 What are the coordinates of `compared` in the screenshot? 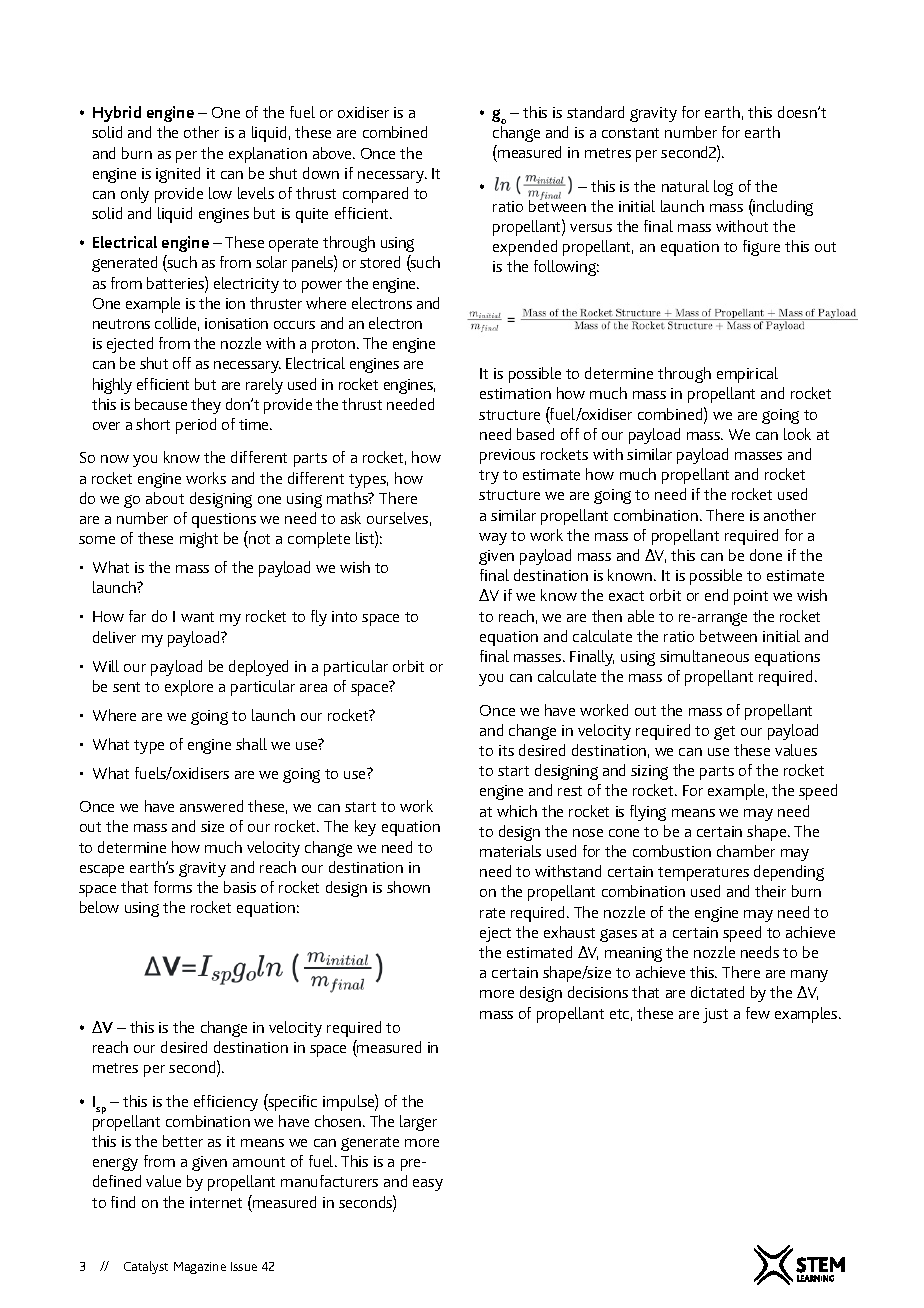 It's located at (375, 195).
